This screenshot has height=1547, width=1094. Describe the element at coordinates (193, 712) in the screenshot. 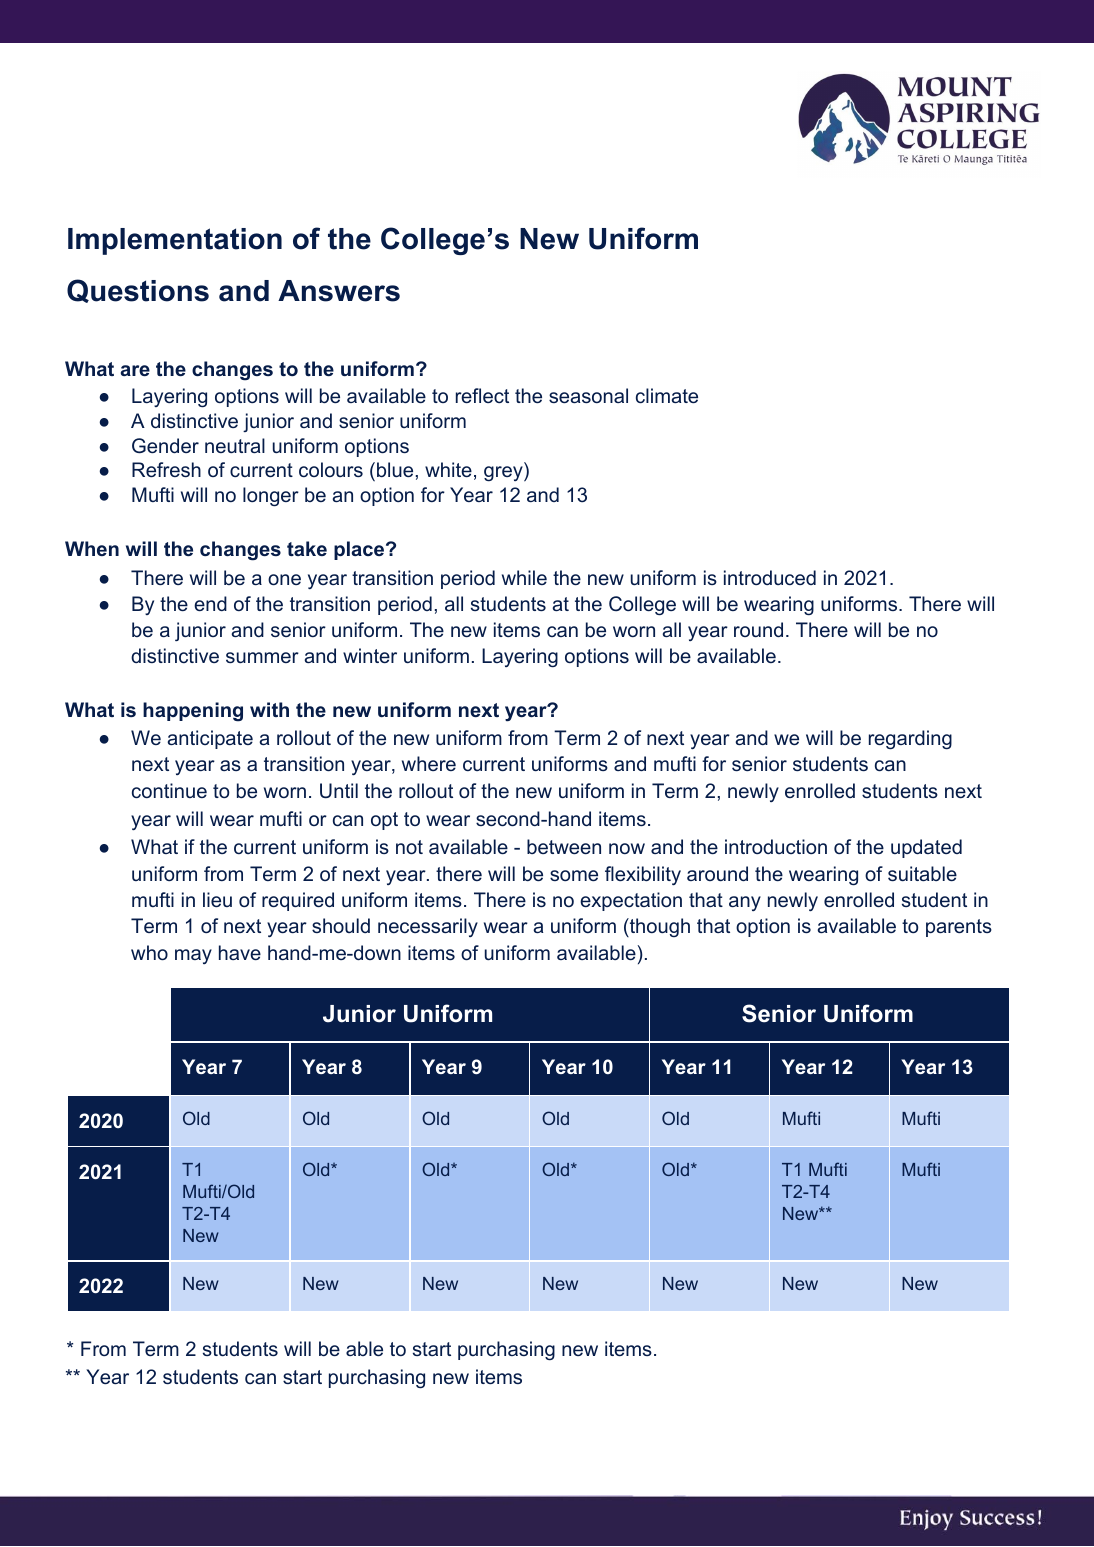

I see `happening` at that location.
